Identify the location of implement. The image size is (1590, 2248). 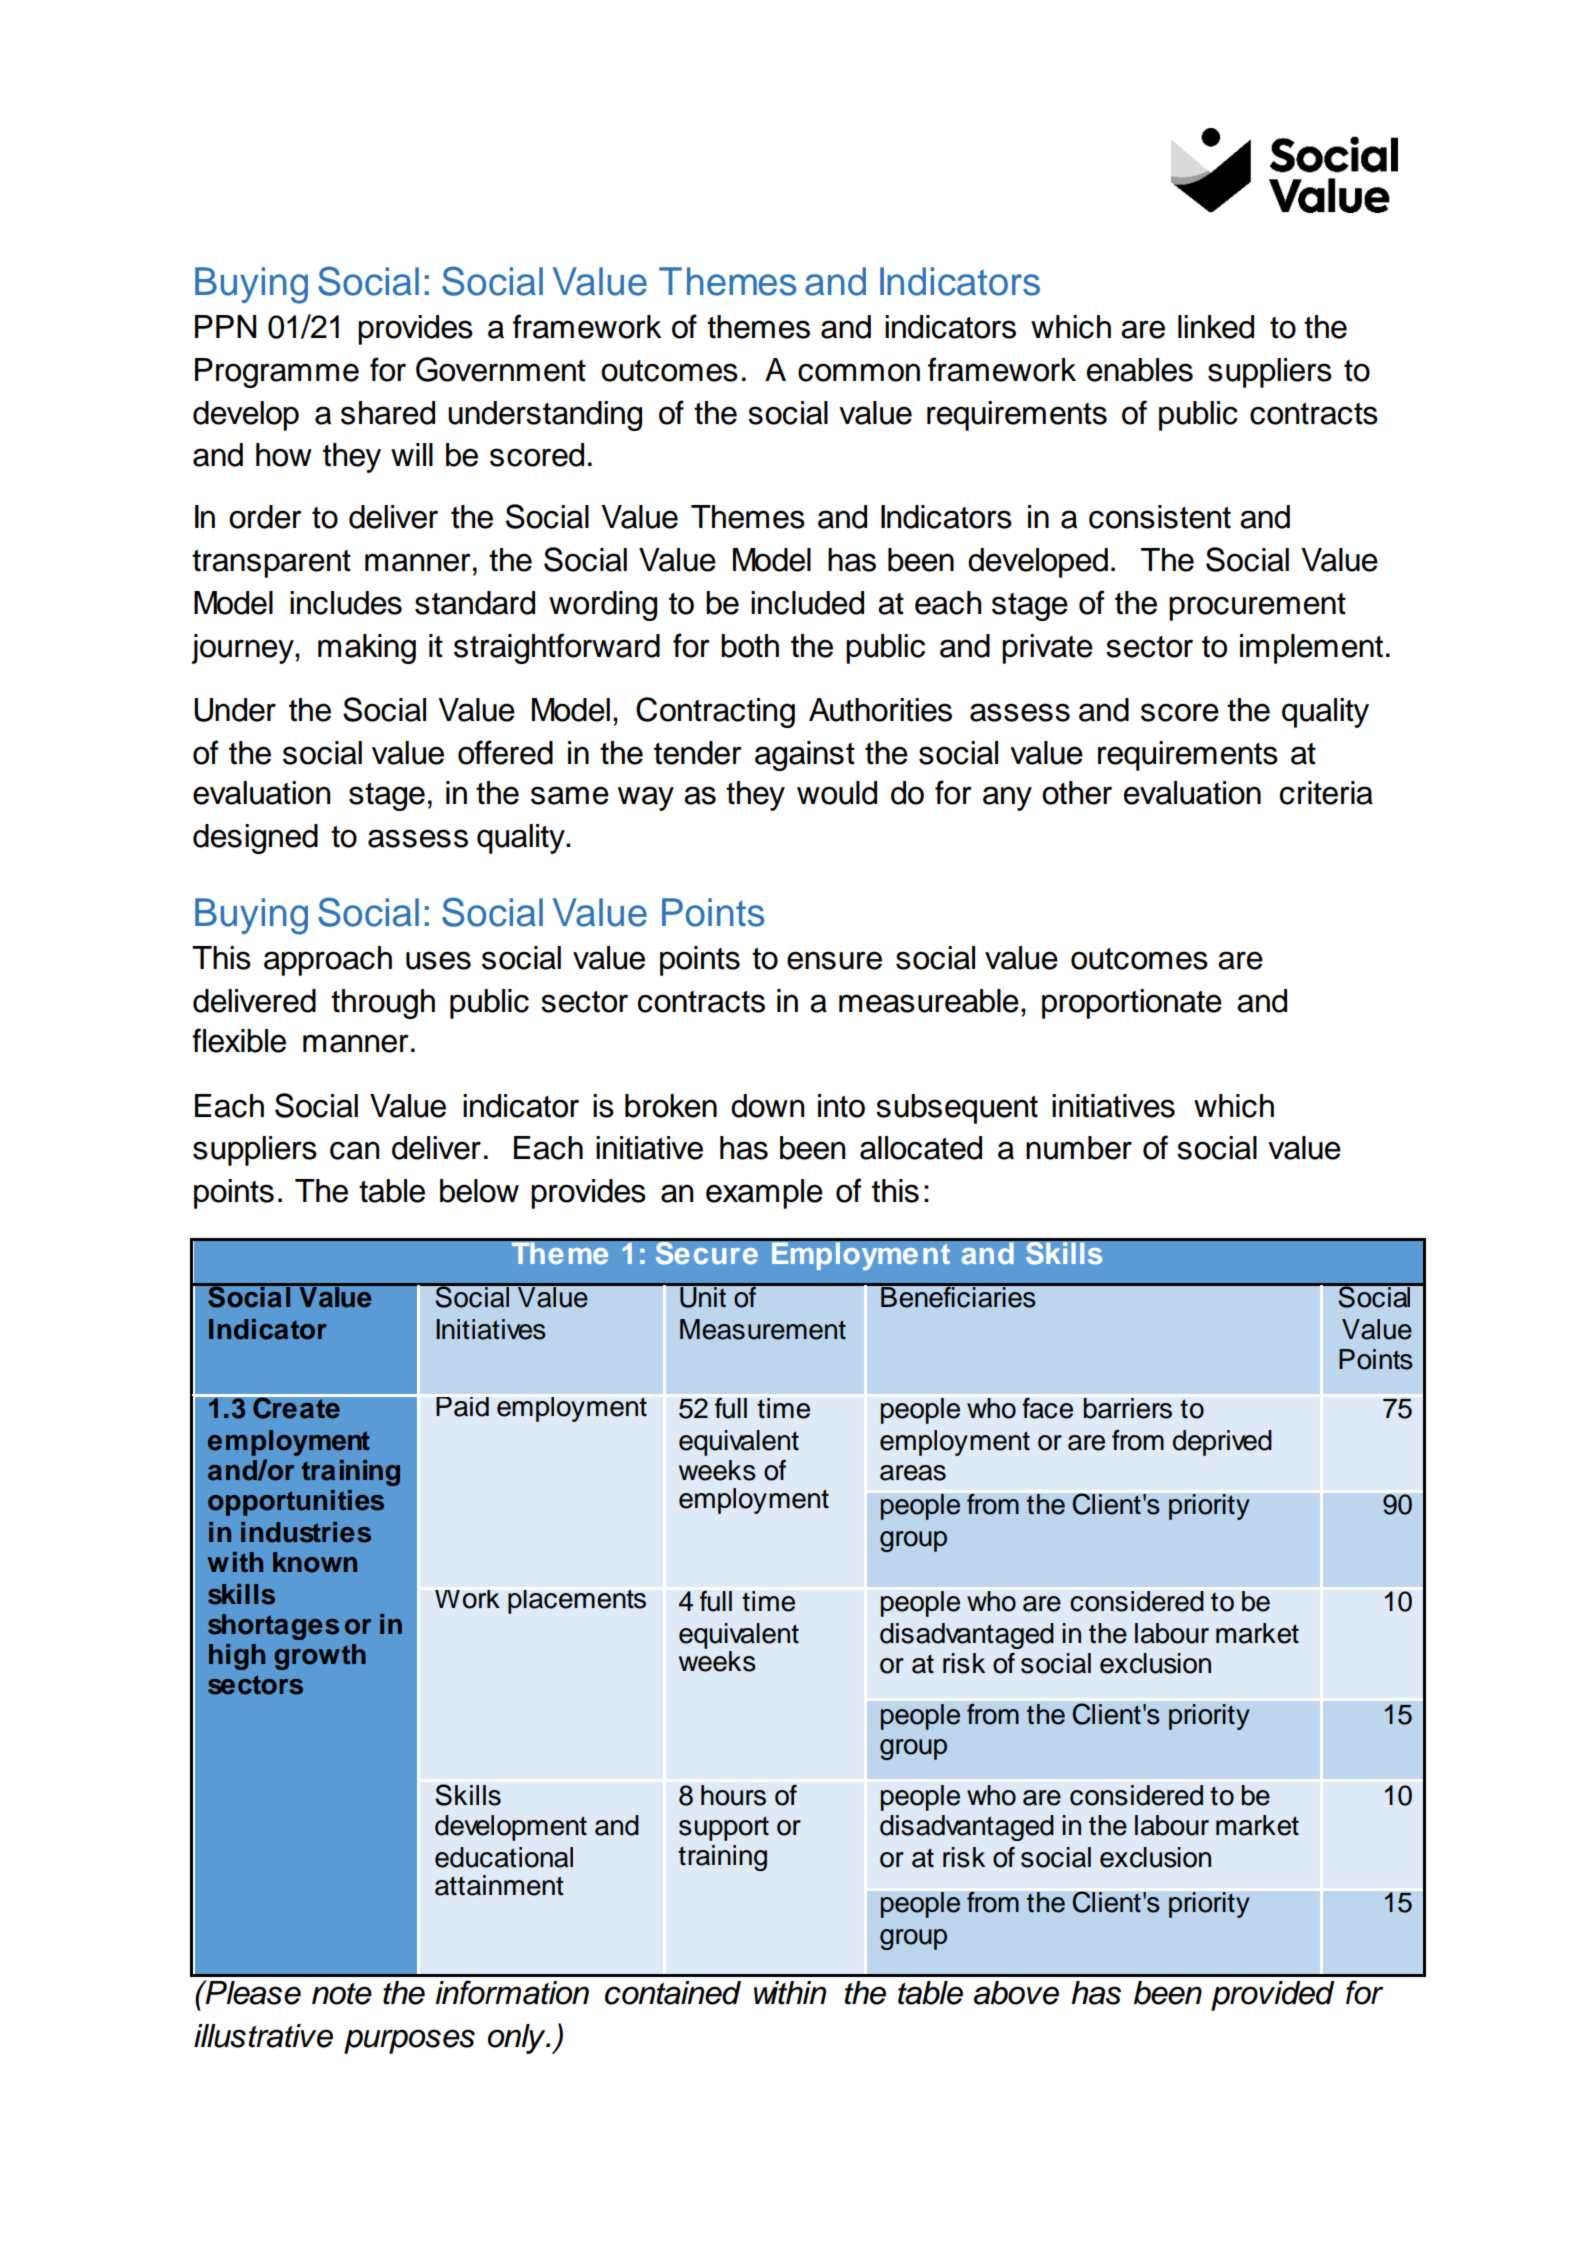
(1311, 649).
